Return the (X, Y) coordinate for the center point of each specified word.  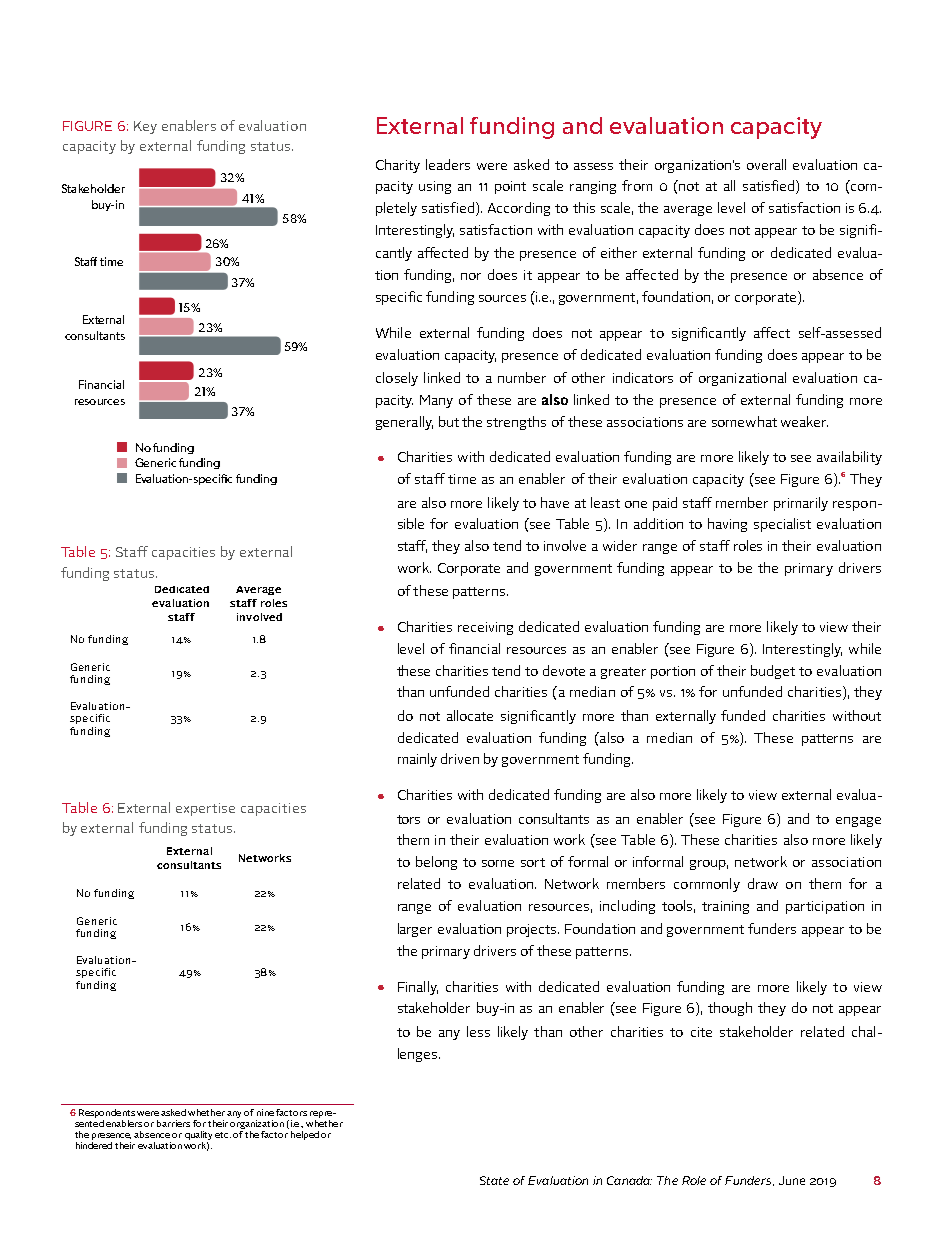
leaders (448, 164)
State (494, 1180)
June (792, 1180)
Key (145, 127)
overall (766, 164)
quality (198, 1135)
